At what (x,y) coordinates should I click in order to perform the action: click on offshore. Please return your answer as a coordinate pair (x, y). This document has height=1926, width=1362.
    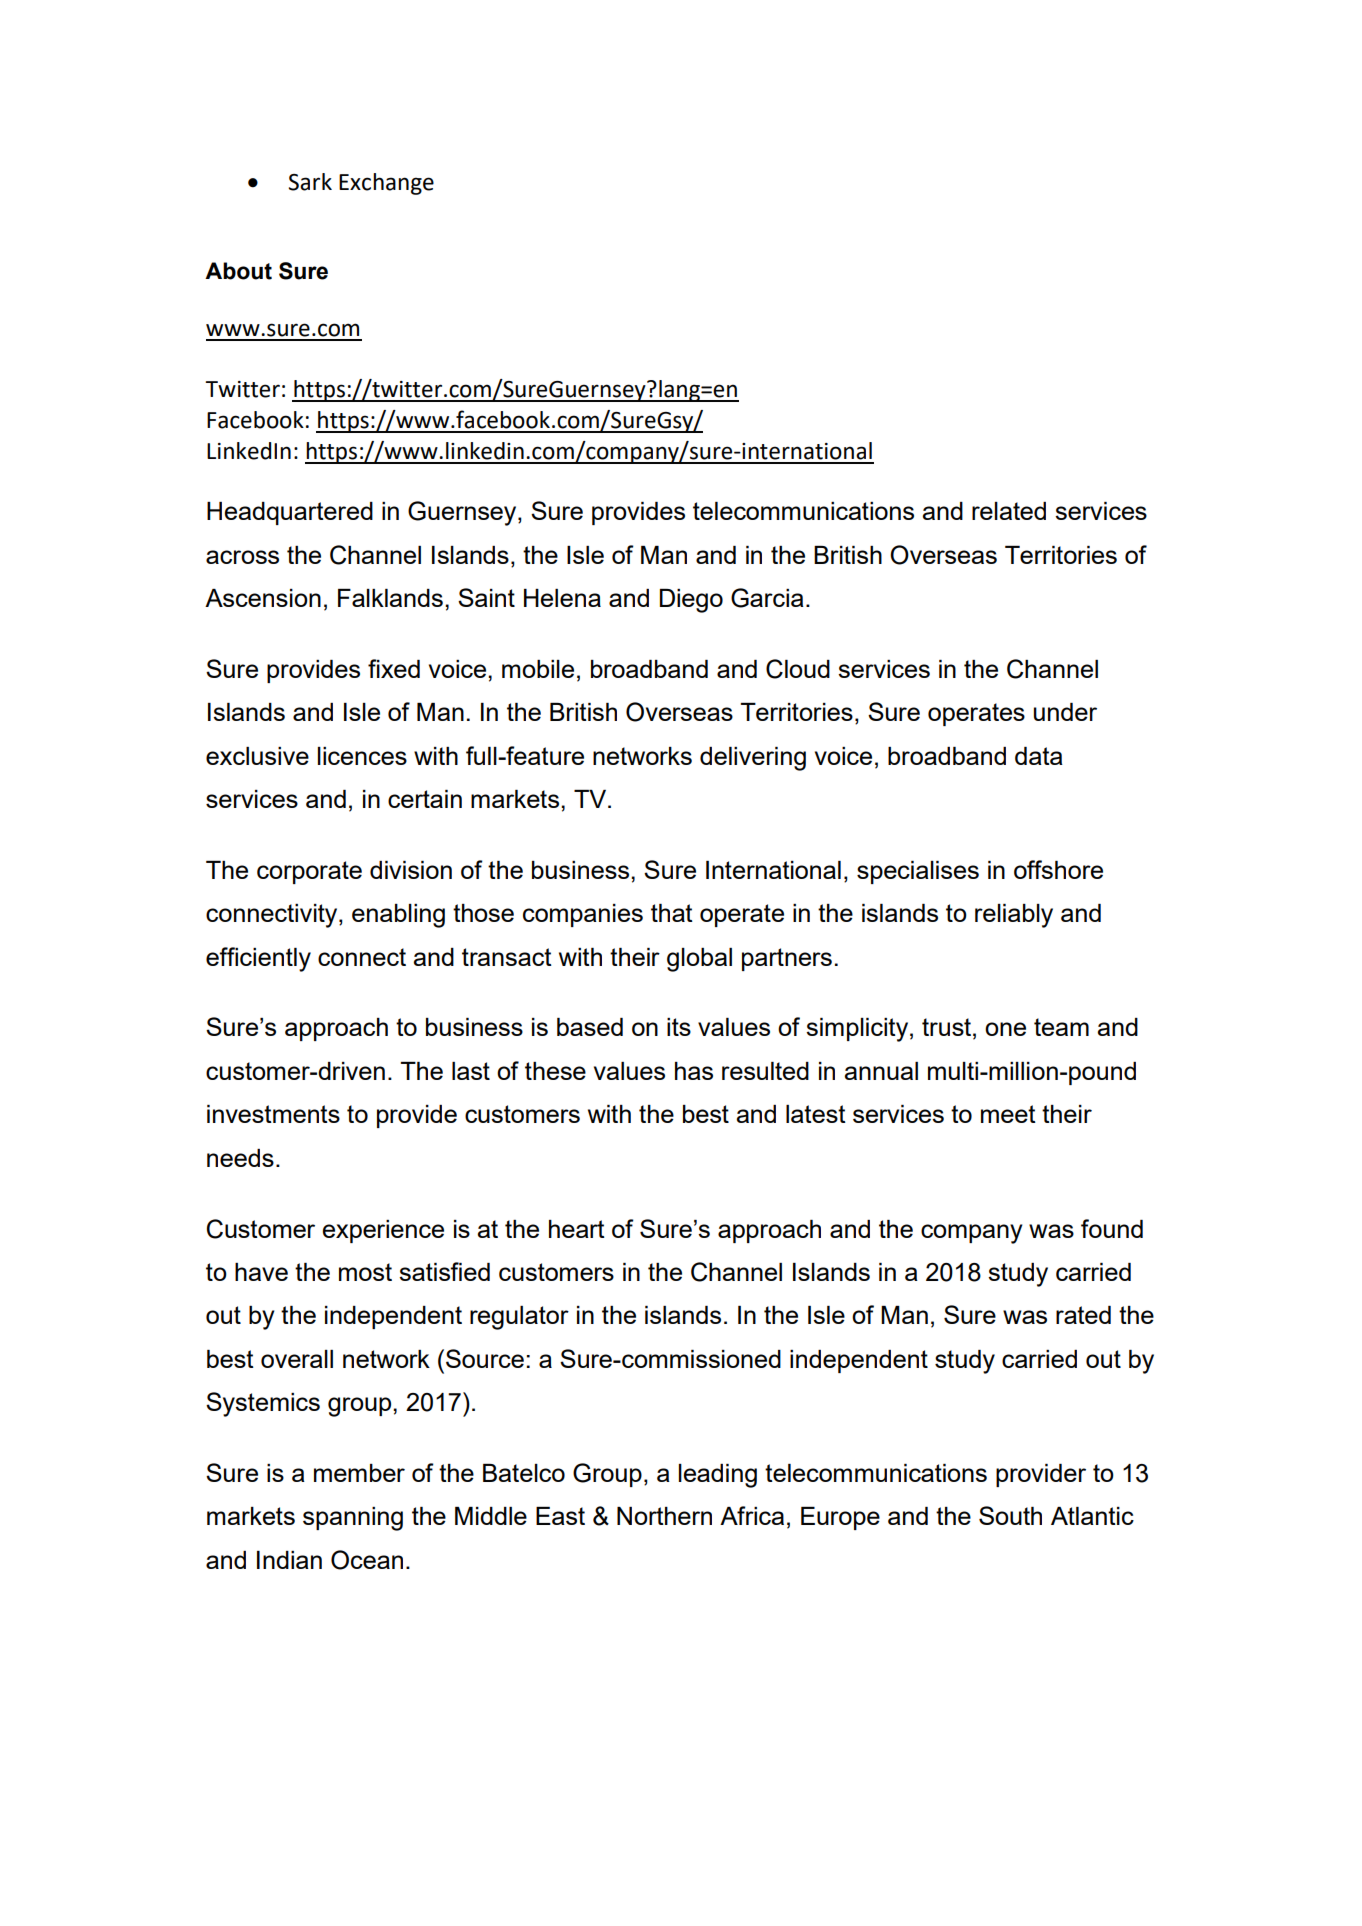
    Looking at the image, I should click on (1058, 869).
